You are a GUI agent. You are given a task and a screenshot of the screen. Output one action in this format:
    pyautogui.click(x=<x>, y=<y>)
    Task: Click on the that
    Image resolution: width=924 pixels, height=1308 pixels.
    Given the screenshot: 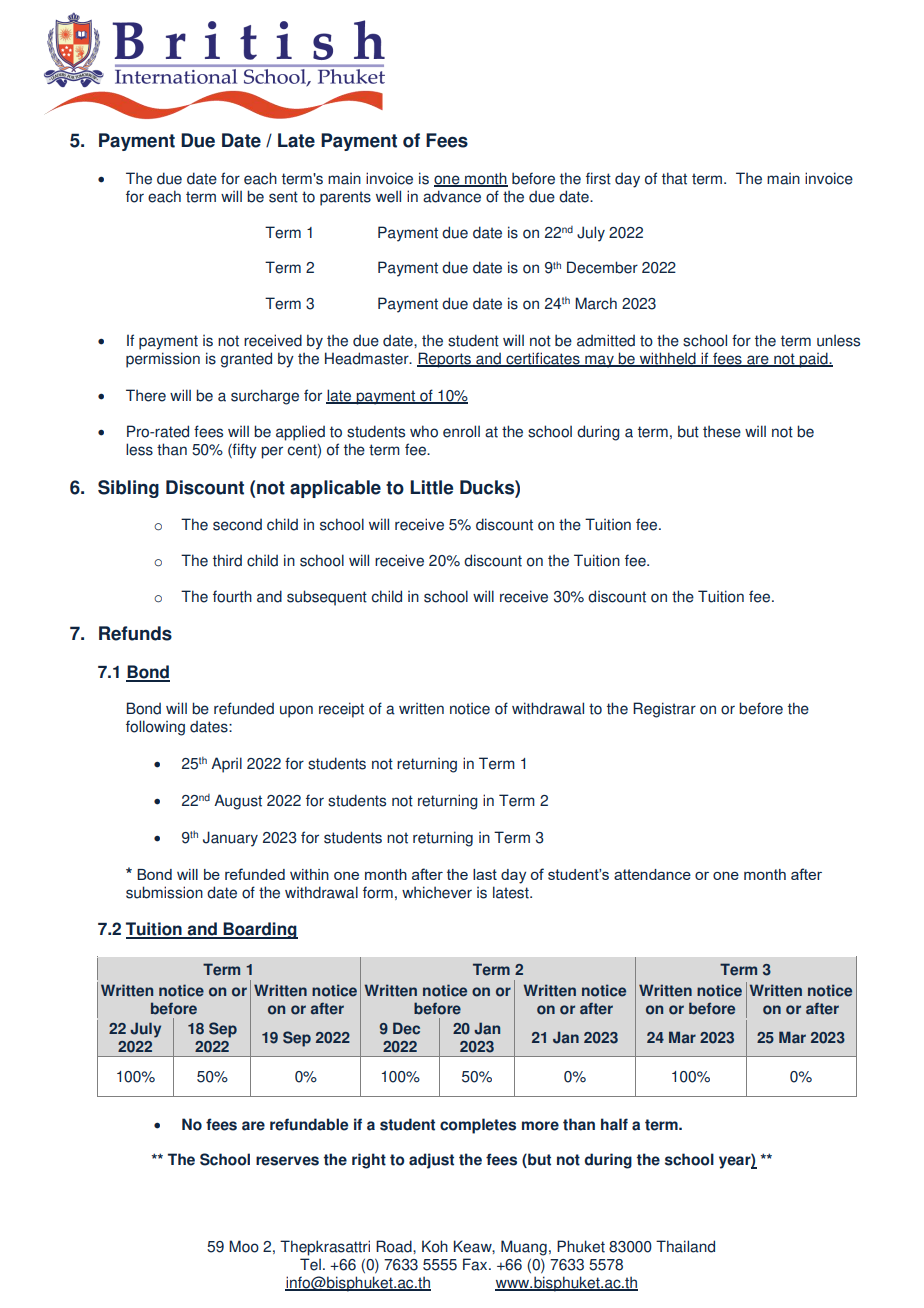 What is the action you would take?
    pyautogui.click(x=674, y=178)
